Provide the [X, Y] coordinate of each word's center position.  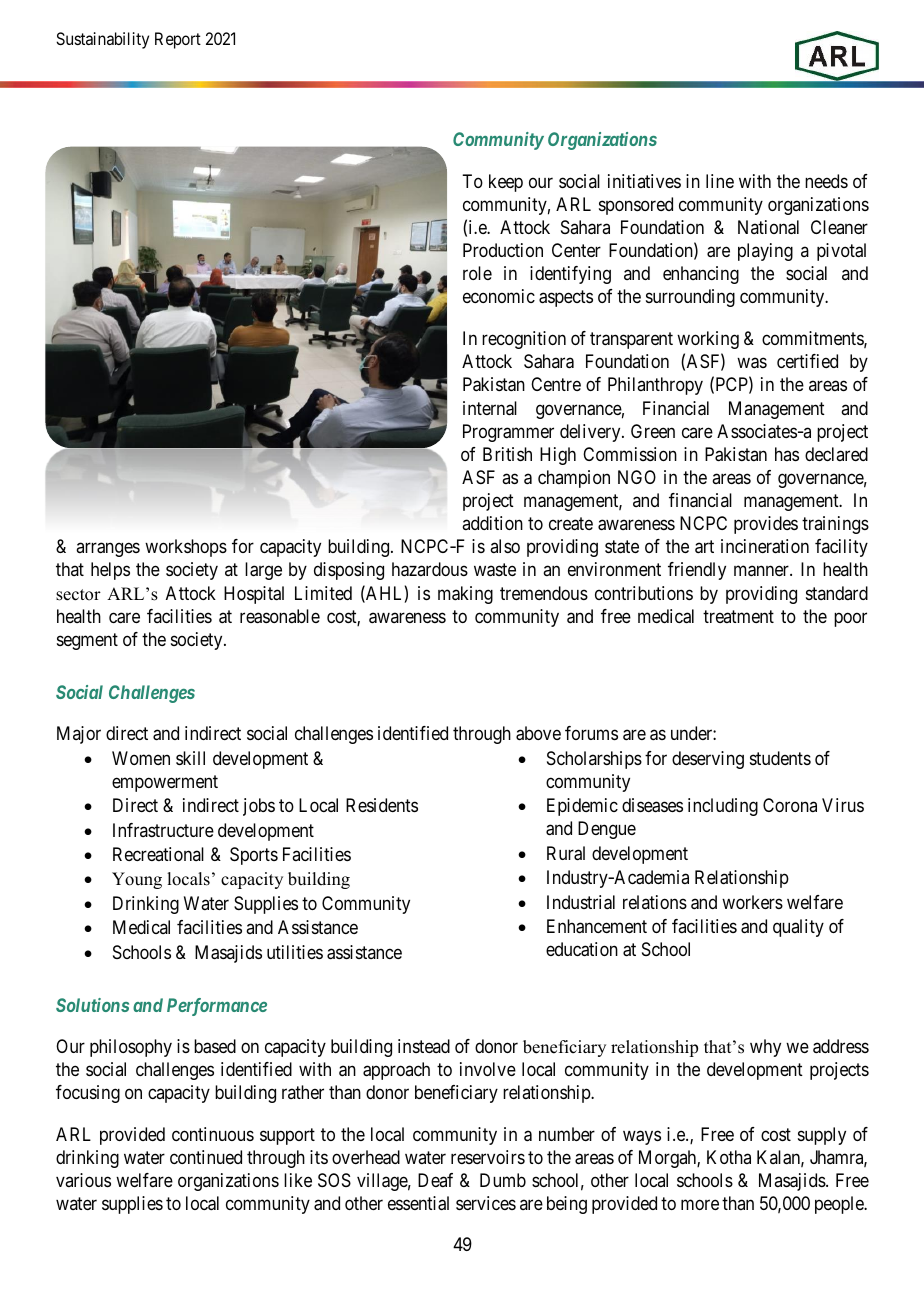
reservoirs [488, 1157]
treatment [738, 616]
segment [87, 641]
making [465, 595]
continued [206, 1157]
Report [178, 40]
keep [506, 183]
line [720, 181]
